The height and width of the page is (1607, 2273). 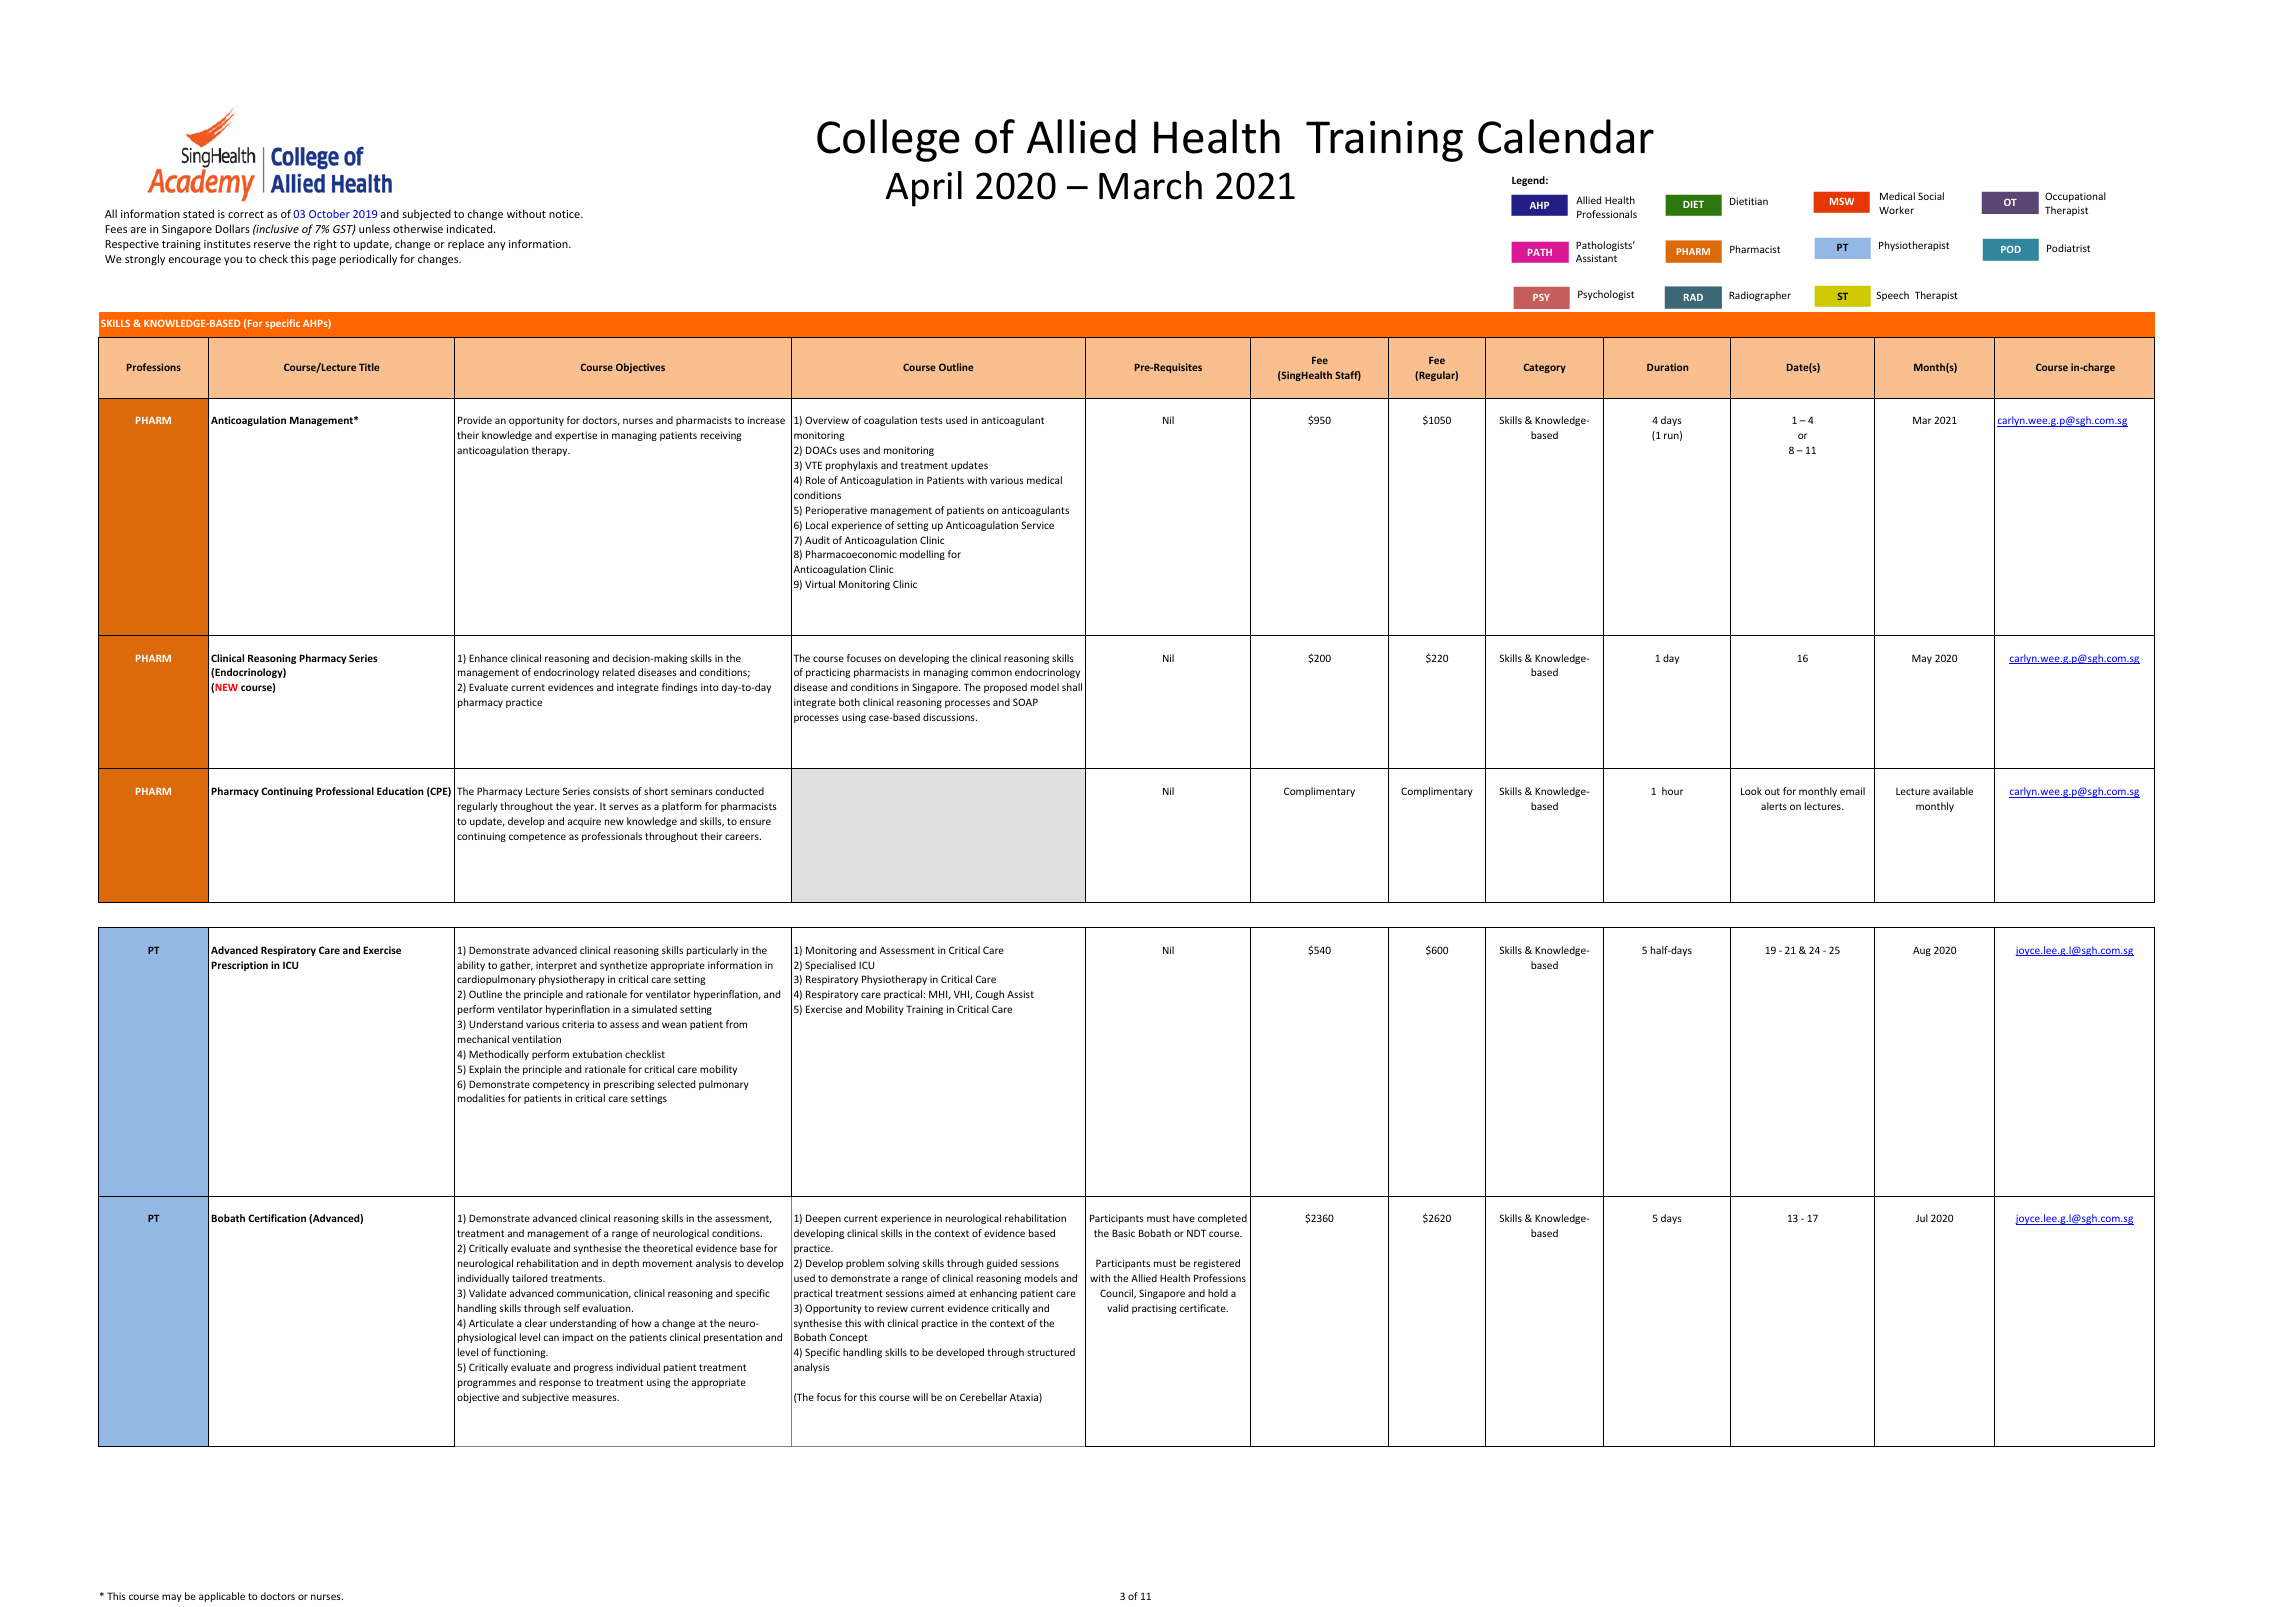 What do you see at coordinates (1842, 201) in the page?
I see `MSW` at bounding box center [1842, 201].
